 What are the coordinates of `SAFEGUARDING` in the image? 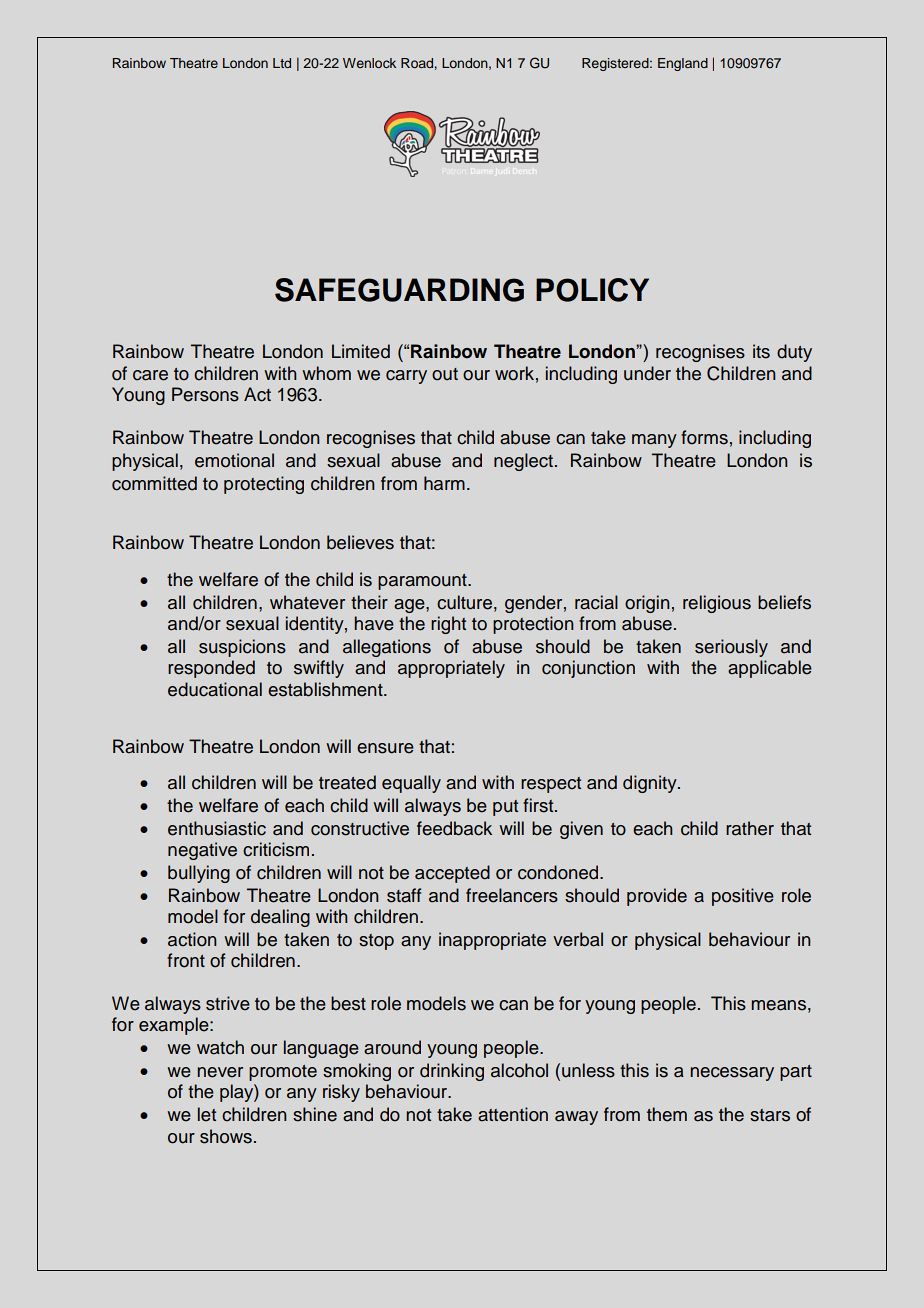 It's located at (399, 290).
